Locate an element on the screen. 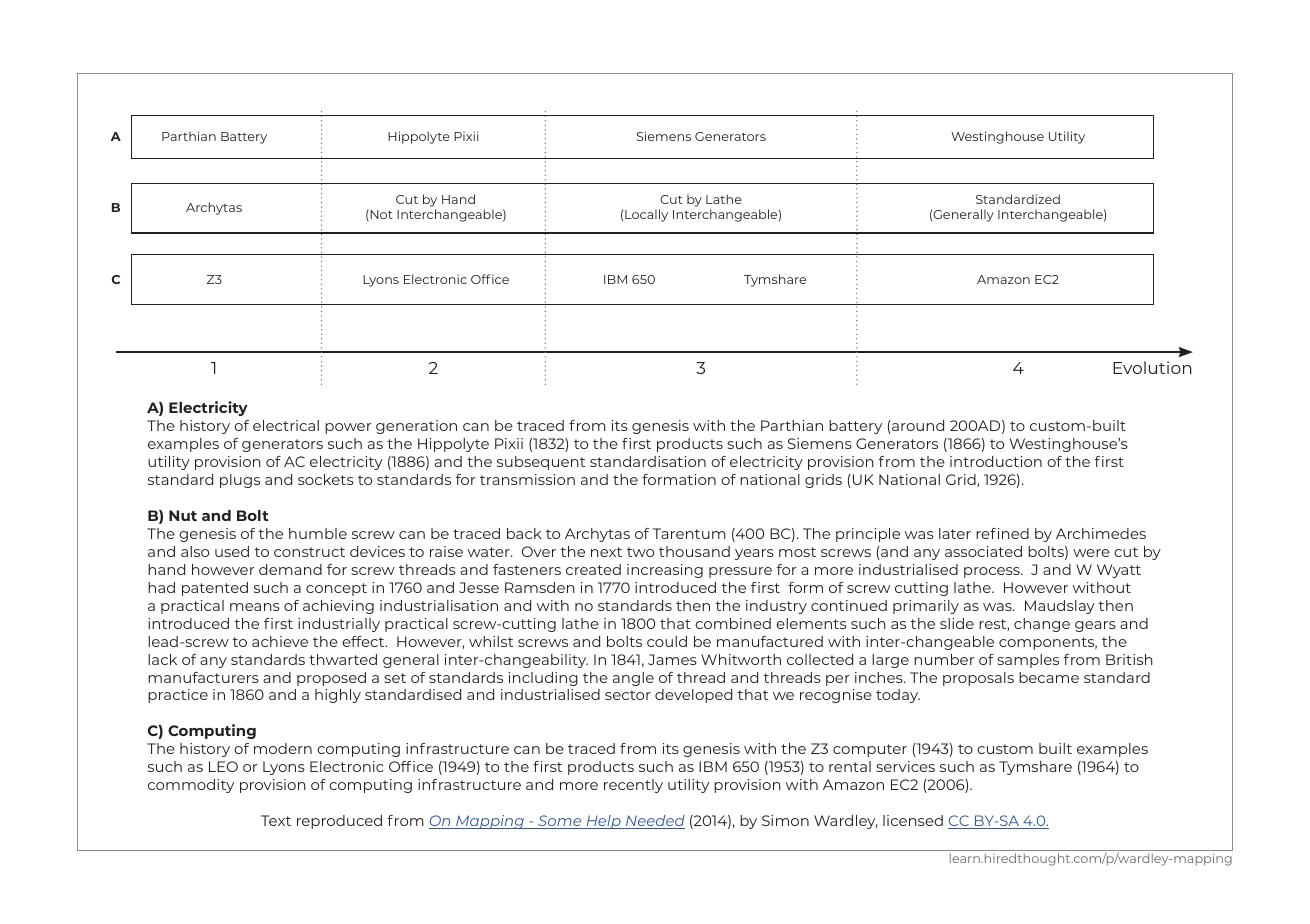 The height and width of the screenshot is (924, 1310). electrical is located at coordinates (286, 425).
